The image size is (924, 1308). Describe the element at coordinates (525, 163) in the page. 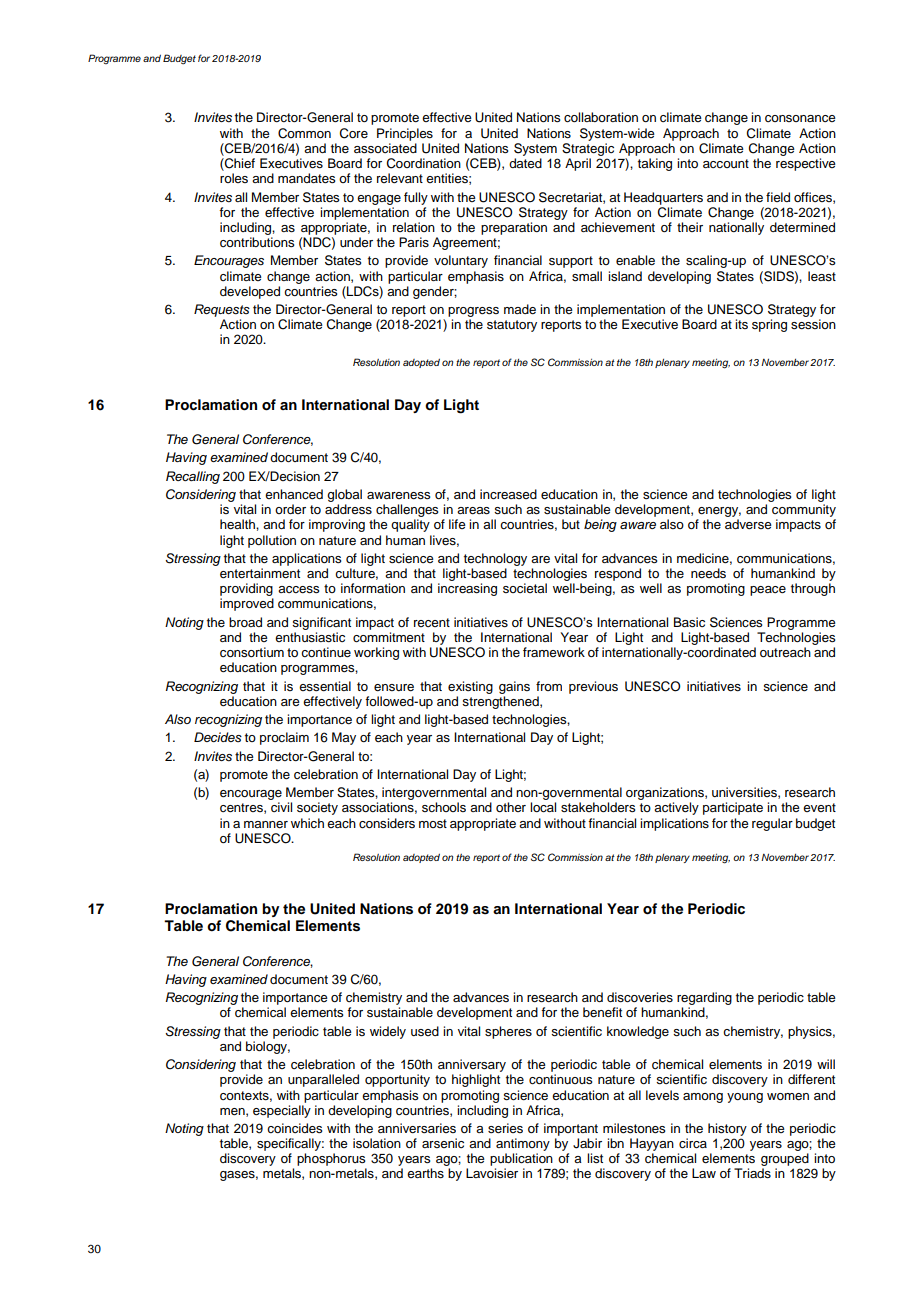

I see `dated` at that location.
